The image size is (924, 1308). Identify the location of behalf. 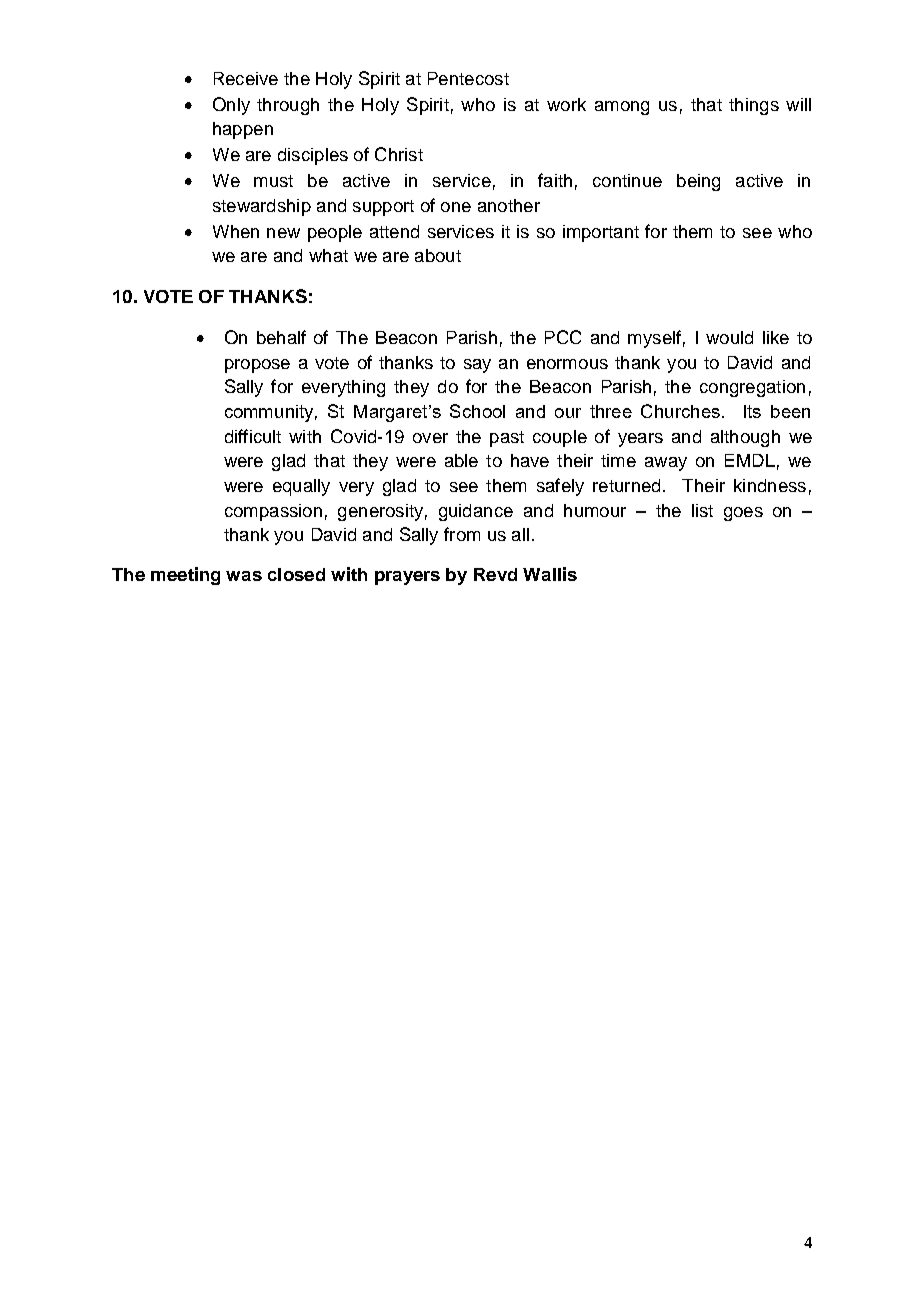
(281, 337).
